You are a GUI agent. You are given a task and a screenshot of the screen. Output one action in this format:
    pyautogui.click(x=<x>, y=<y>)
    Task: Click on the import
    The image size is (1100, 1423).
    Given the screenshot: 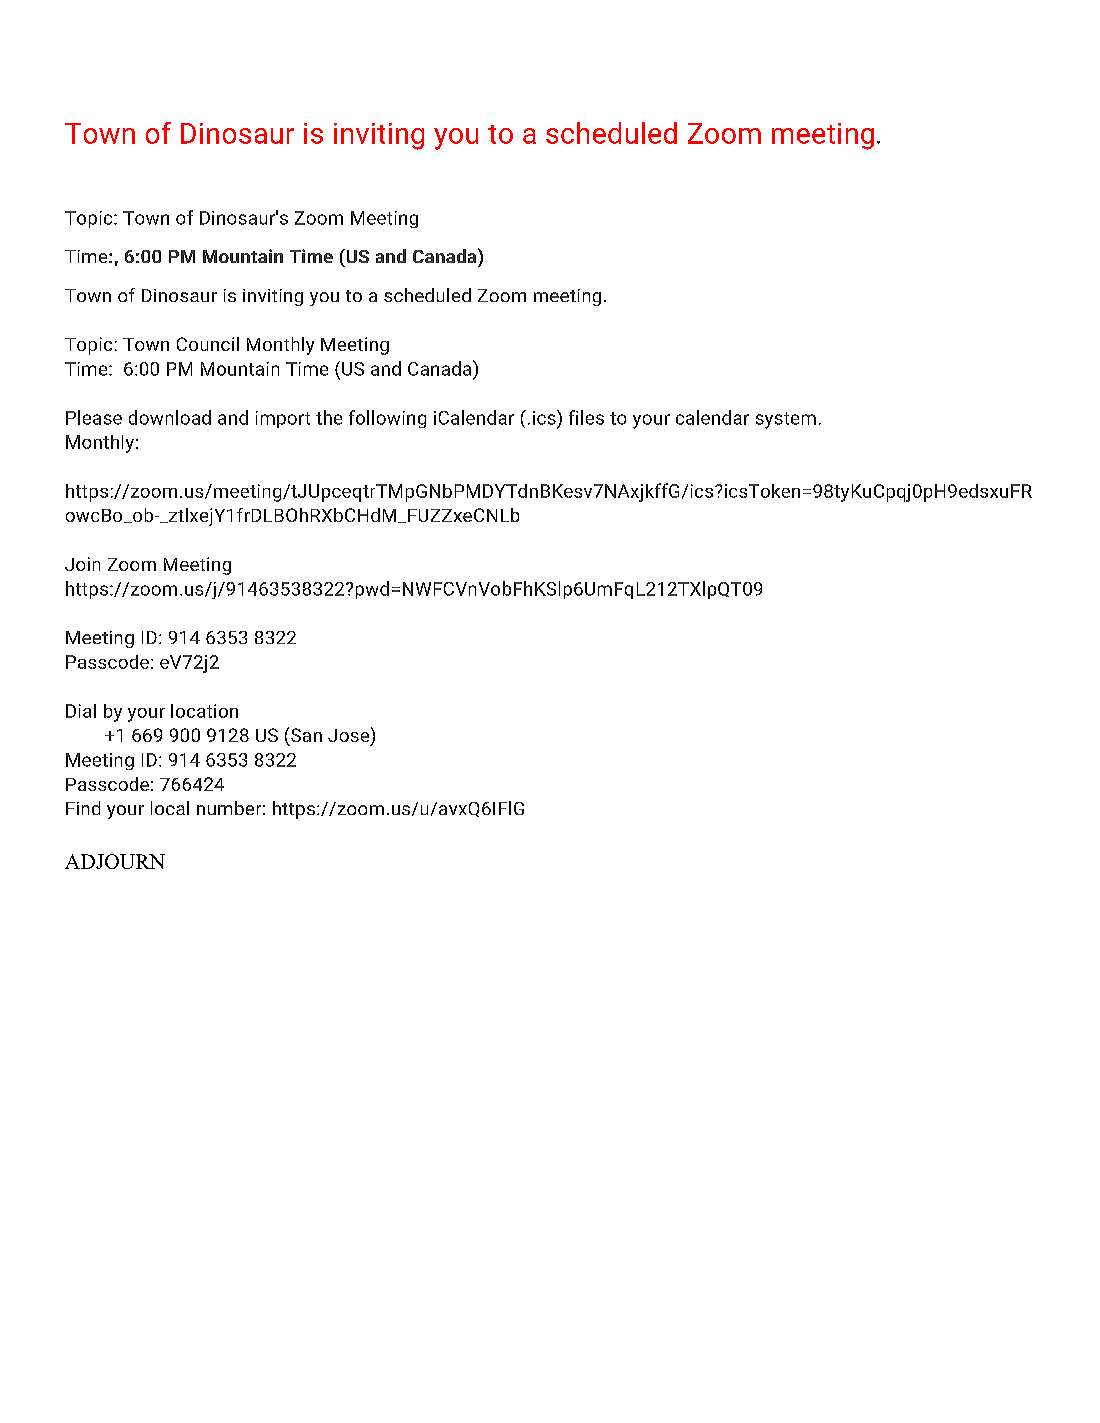 What is the action you would take?
    pyautogui.click(x=283, y=419)
